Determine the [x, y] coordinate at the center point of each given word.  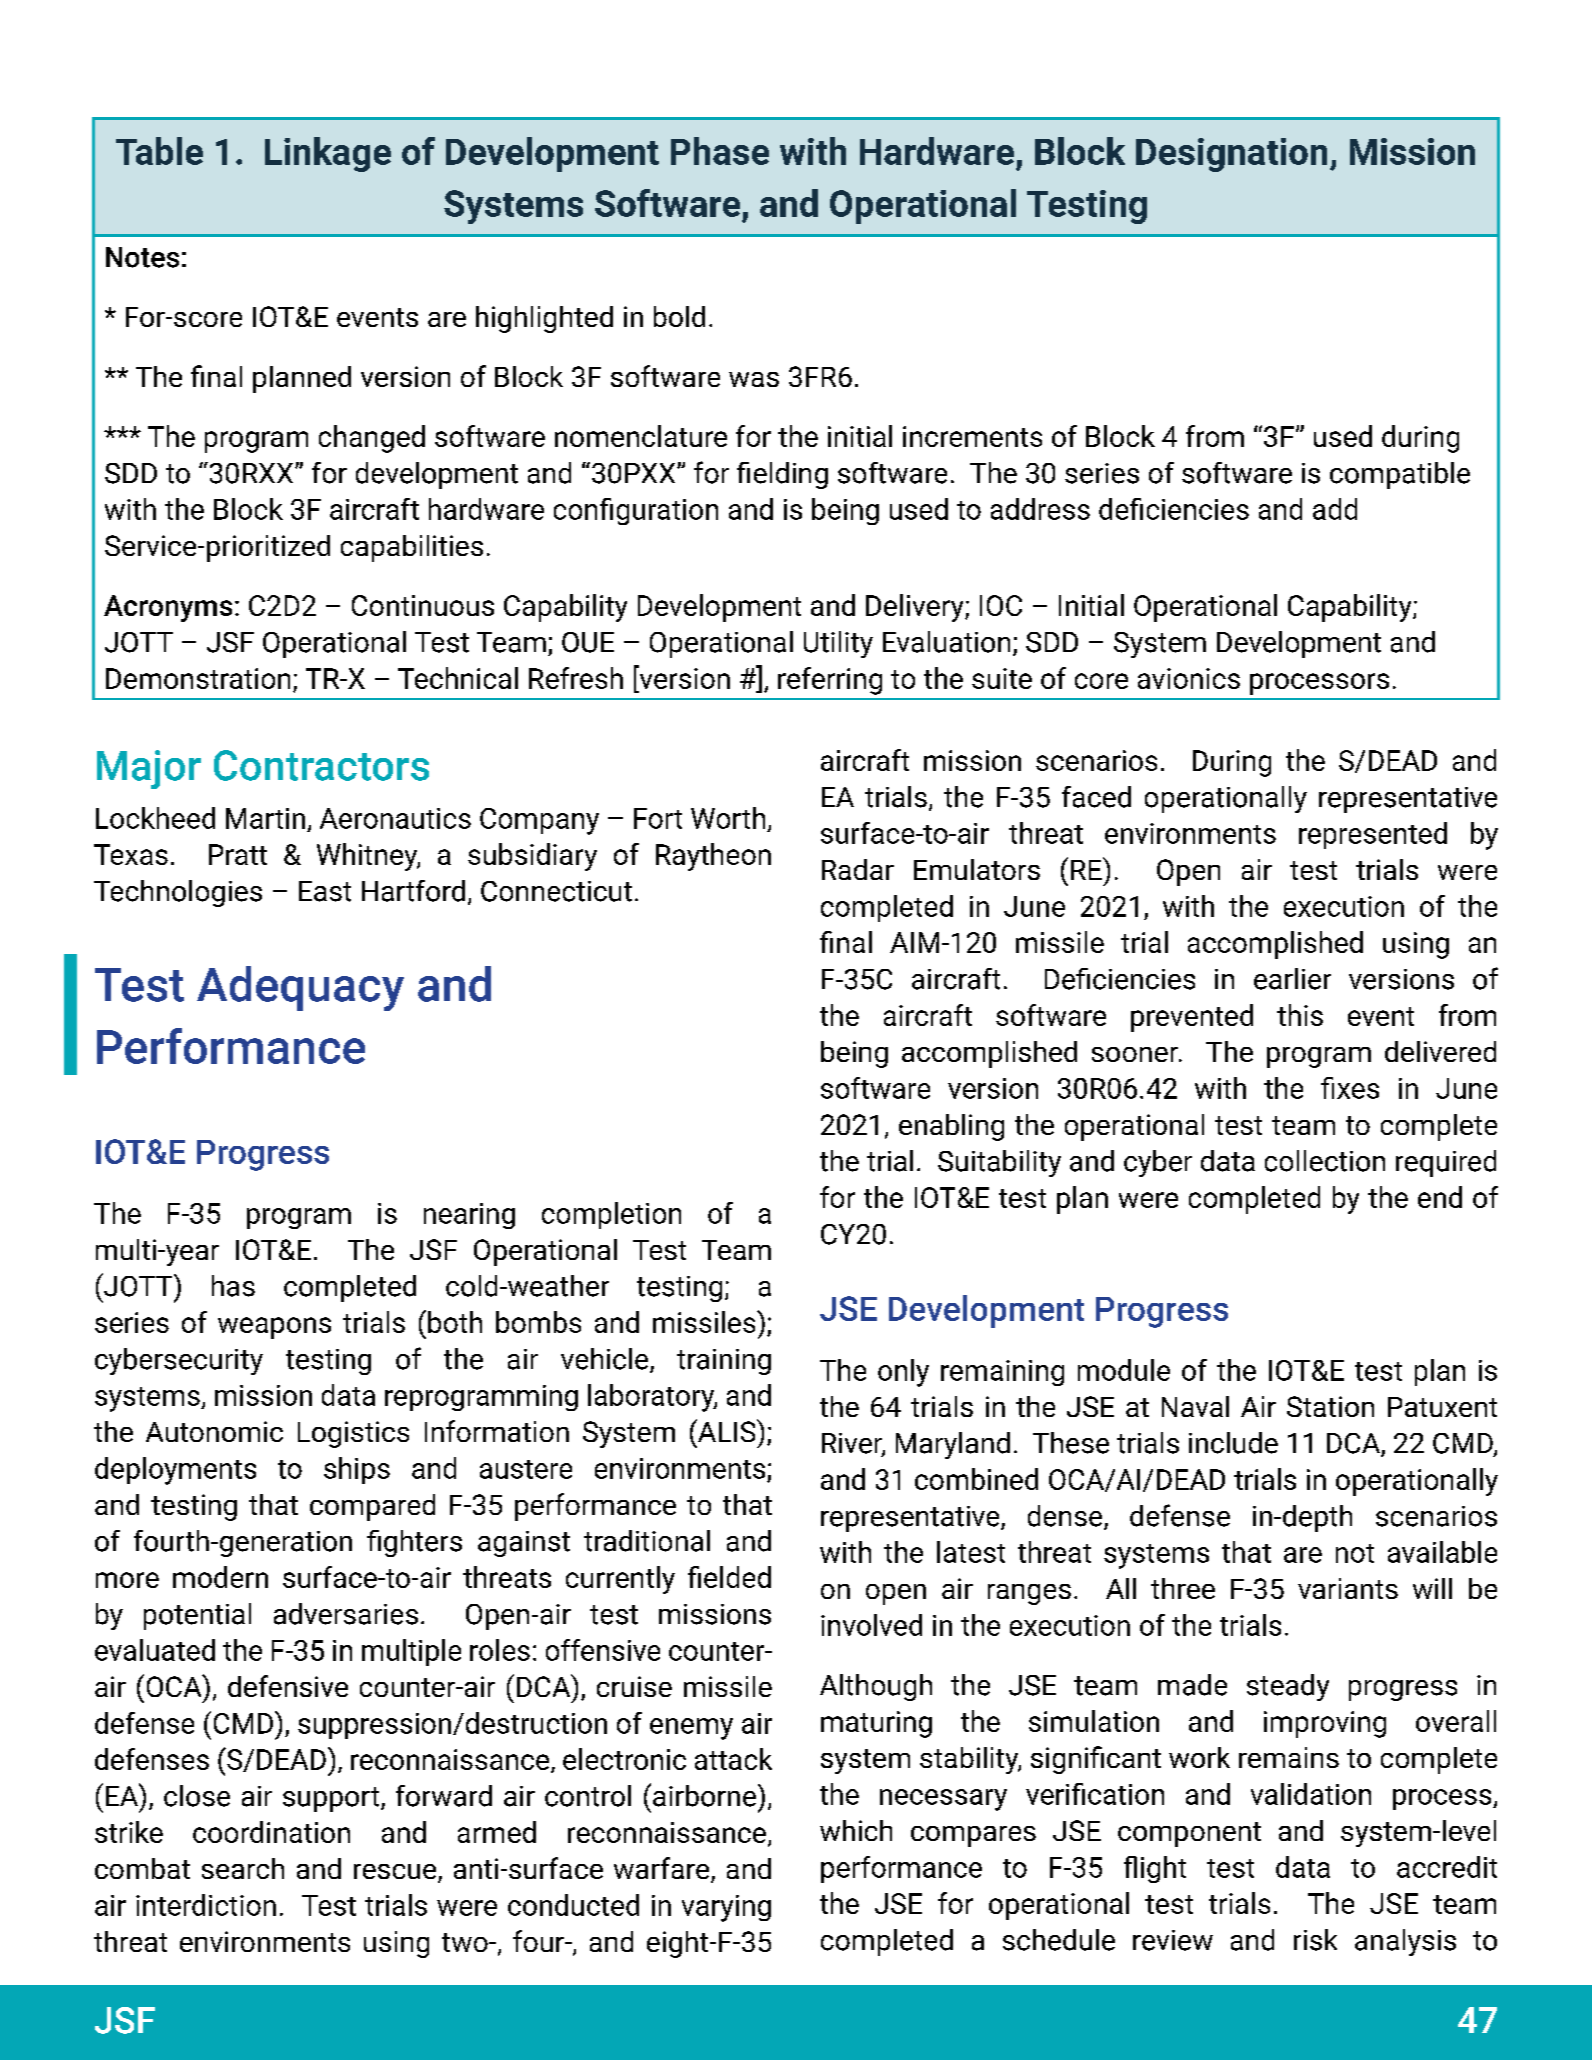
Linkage [328, 154]
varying [726, 1908]
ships [357, 1470]
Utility [838, 644]
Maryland [953, 1445]
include [1233, 1443]
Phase [720, 151]
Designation [1231, 155]
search [243, 1868]
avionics [1189, 678]
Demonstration [198, 678]
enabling [951, 1127]
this [1300, 1015]
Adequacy [300, 988]
